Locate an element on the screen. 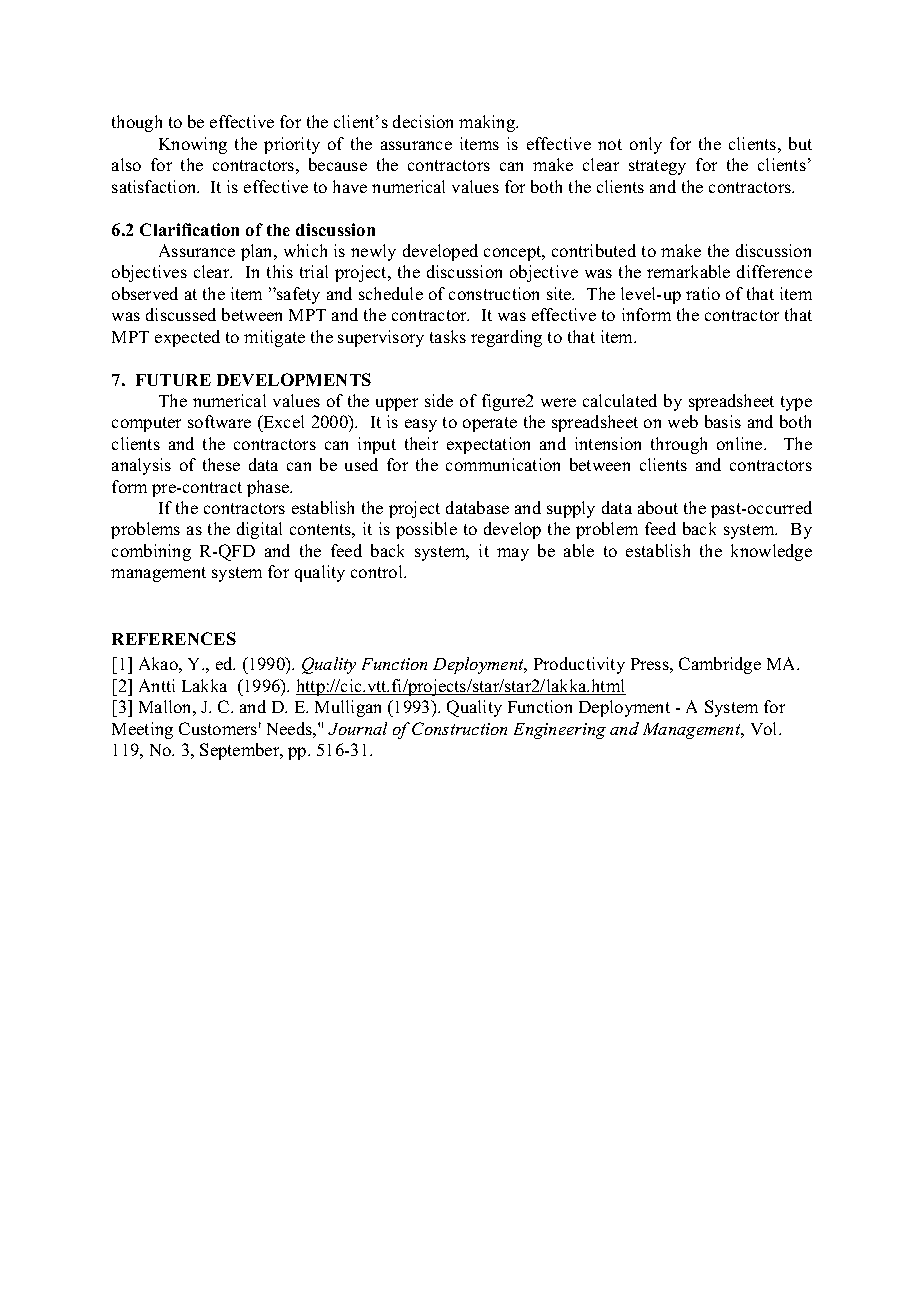  expected is located at coordinates (187, 338).
